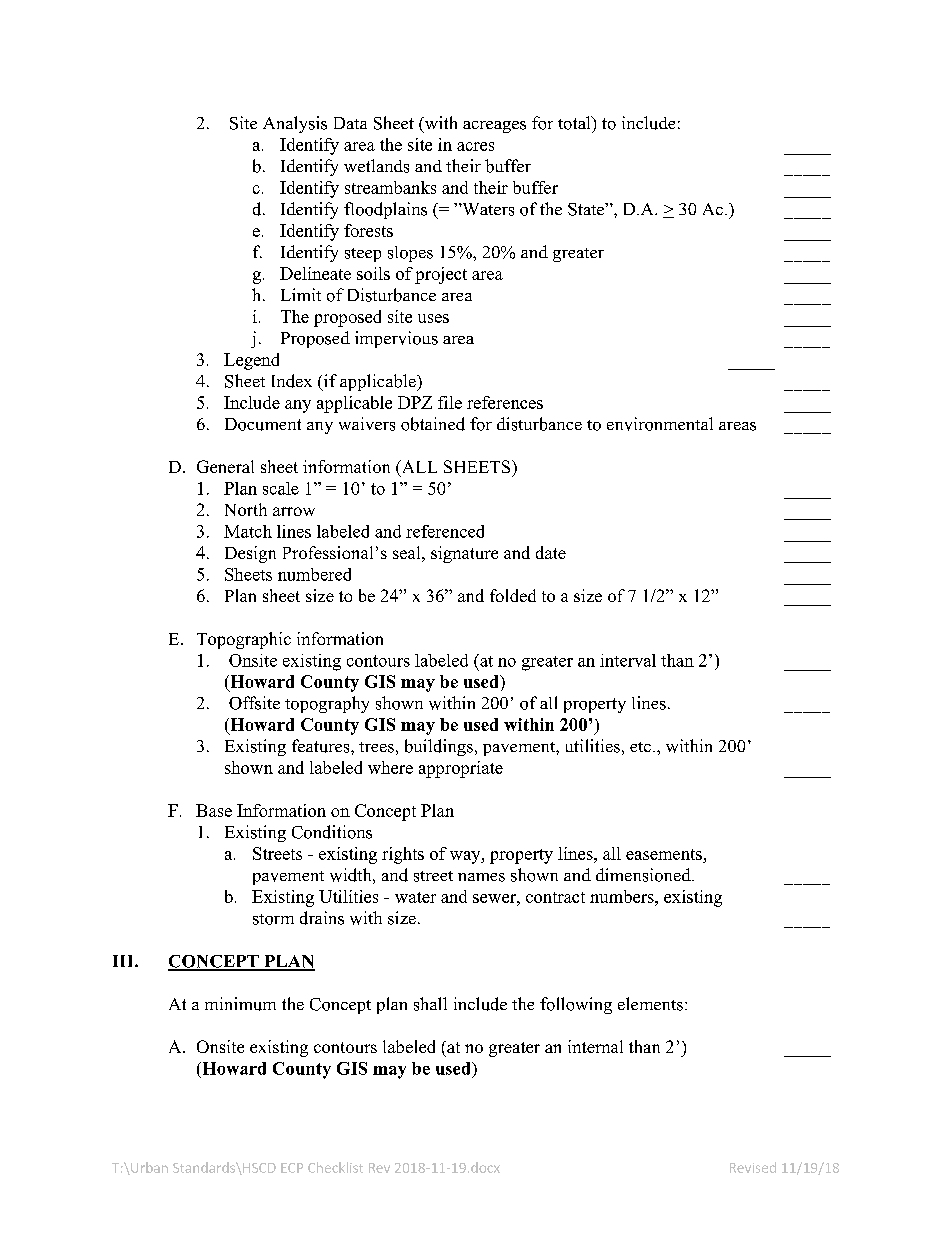 Image resolution: width=952 pixels, height=1233 pixels. I want to click on Checklist, so click(335, 1167).
